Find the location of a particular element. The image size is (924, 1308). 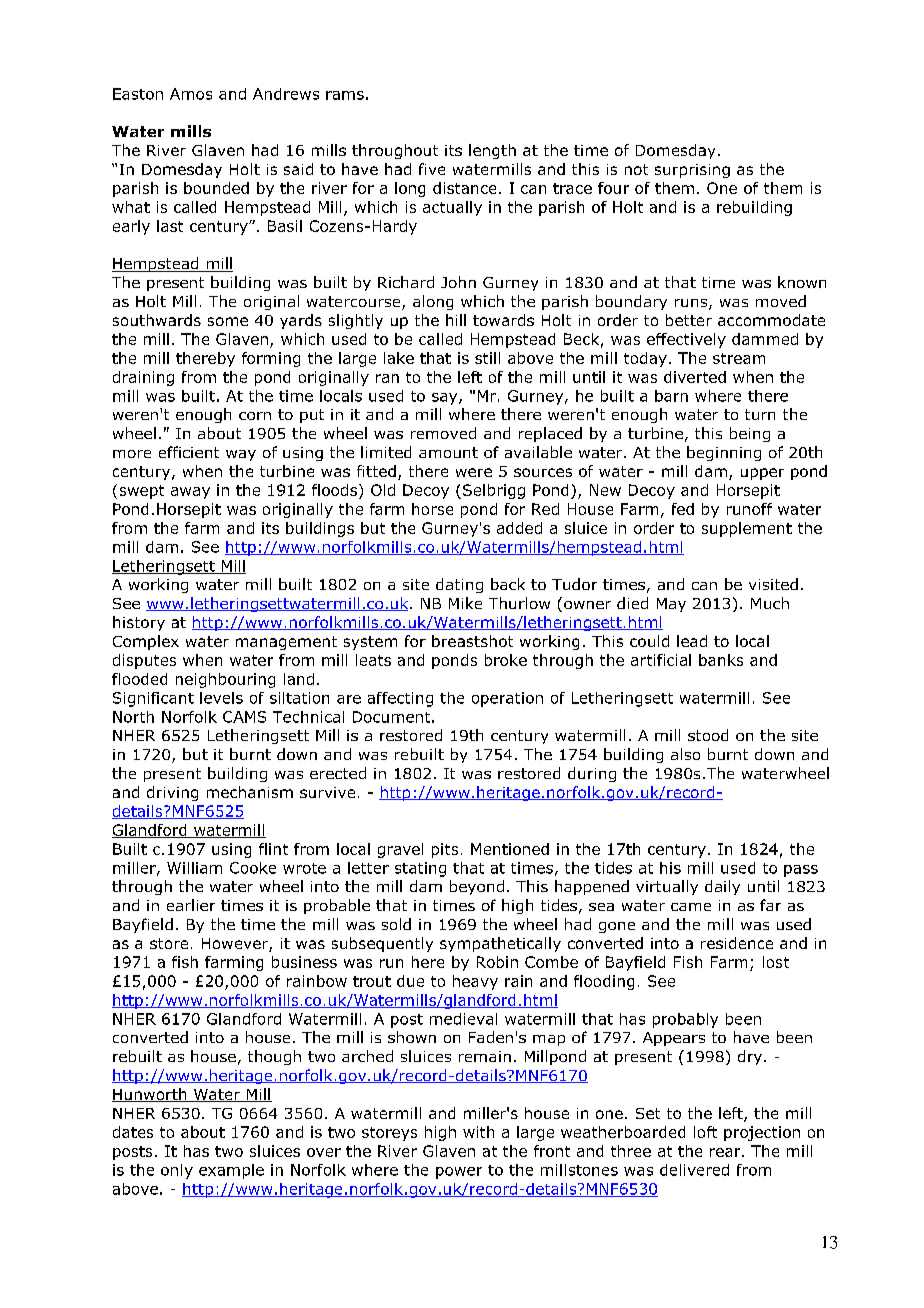

daily is located at coordinates (722, 887).
